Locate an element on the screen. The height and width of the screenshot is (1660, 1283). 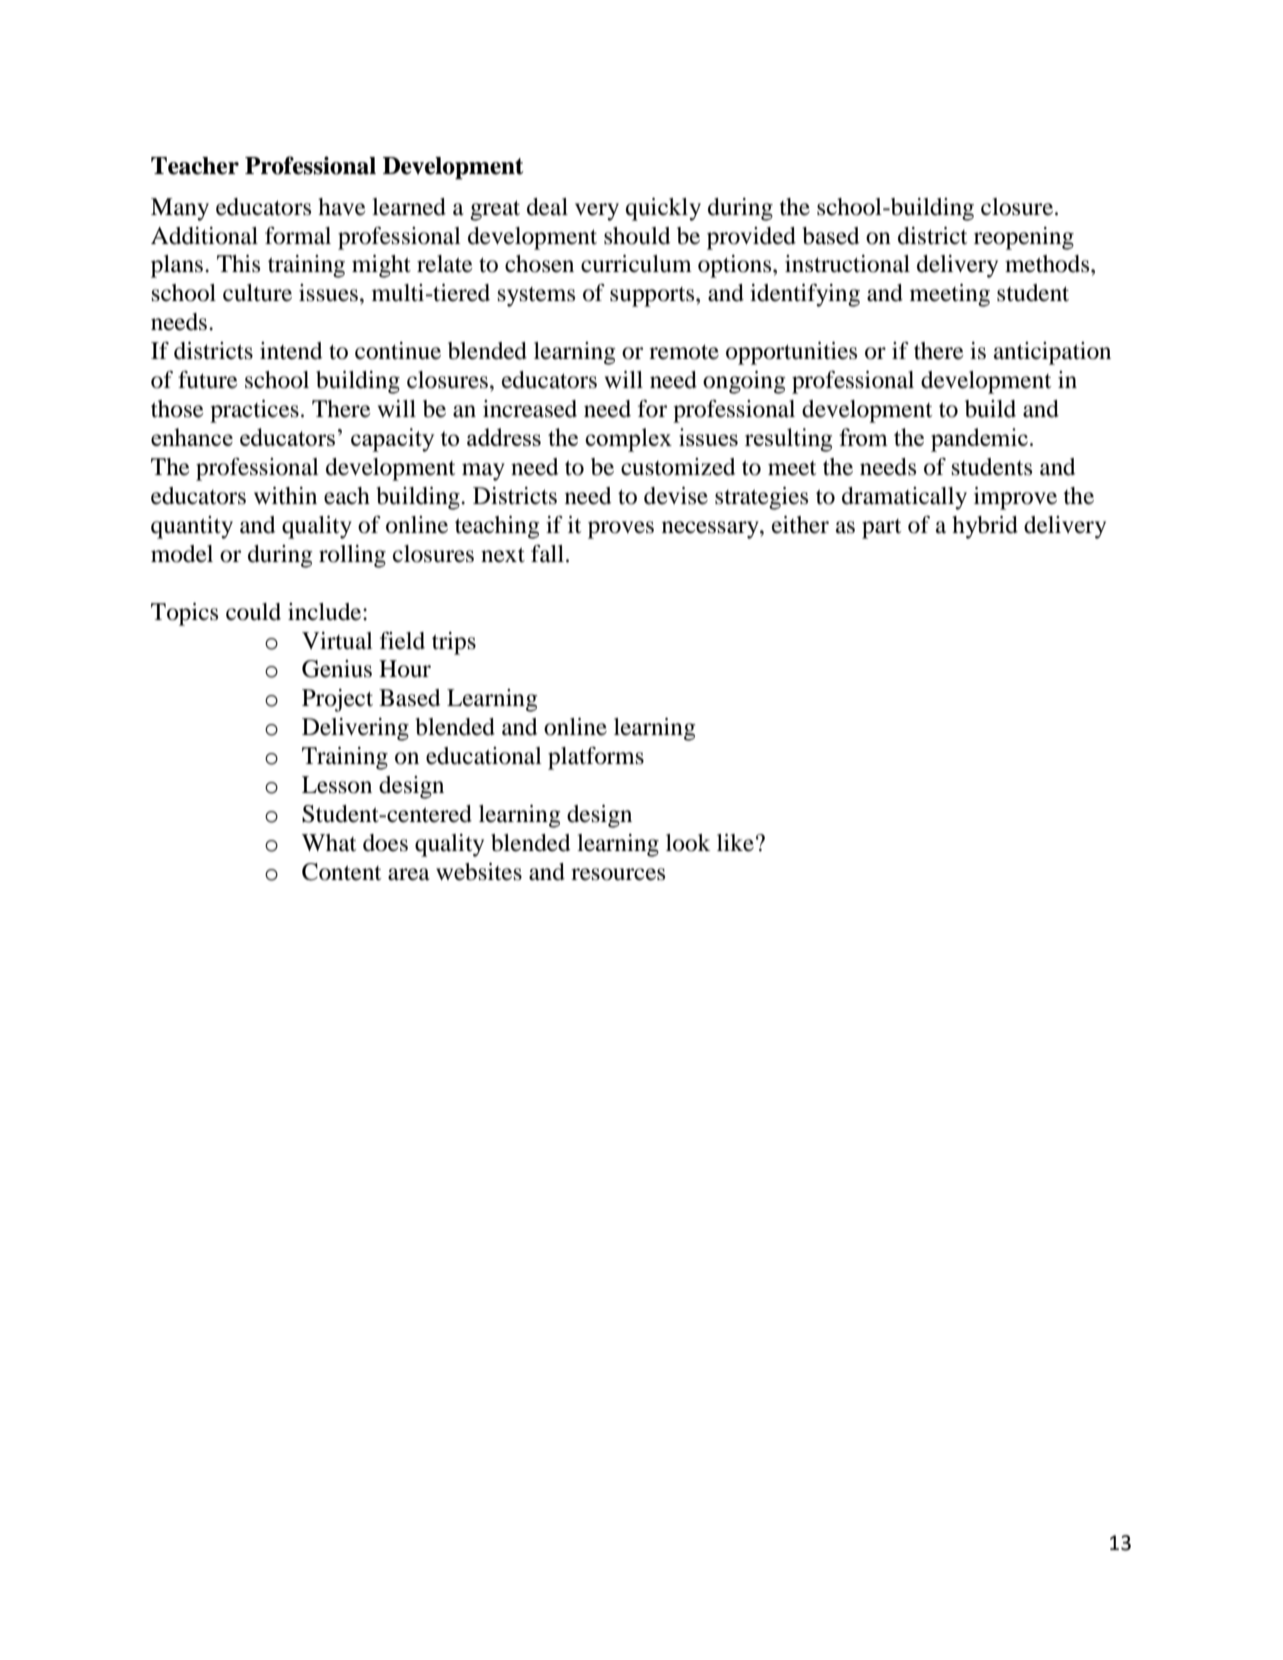
like is located at coordinates (735, 843).
